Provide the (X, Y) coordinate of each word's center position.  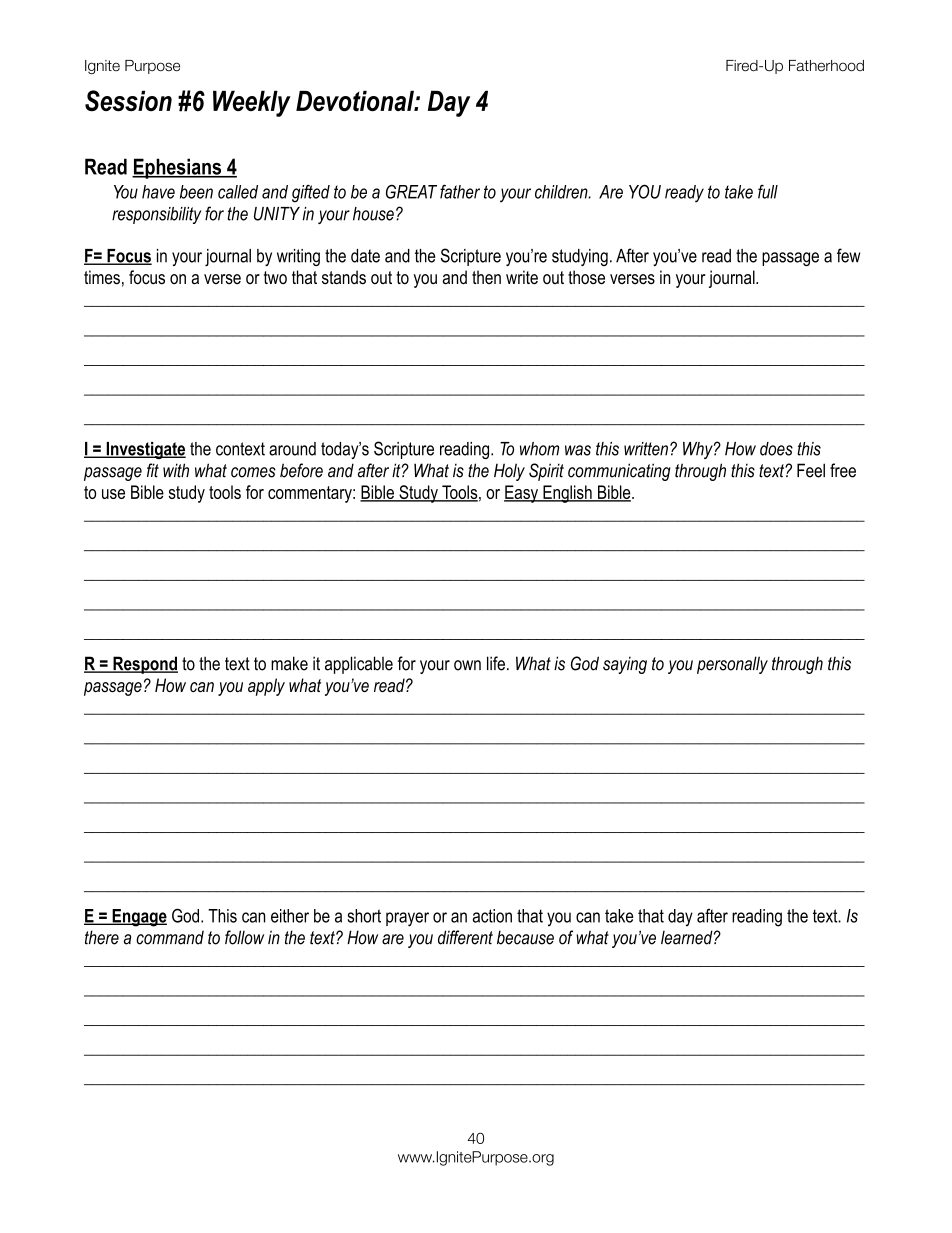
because (525, 937)
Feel (811, 470)
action (492, 916)
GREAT (411, 191)
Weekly (252, 104)
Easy (522, 494)
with (176, 470)
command (170, 938)
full (768, 192)
